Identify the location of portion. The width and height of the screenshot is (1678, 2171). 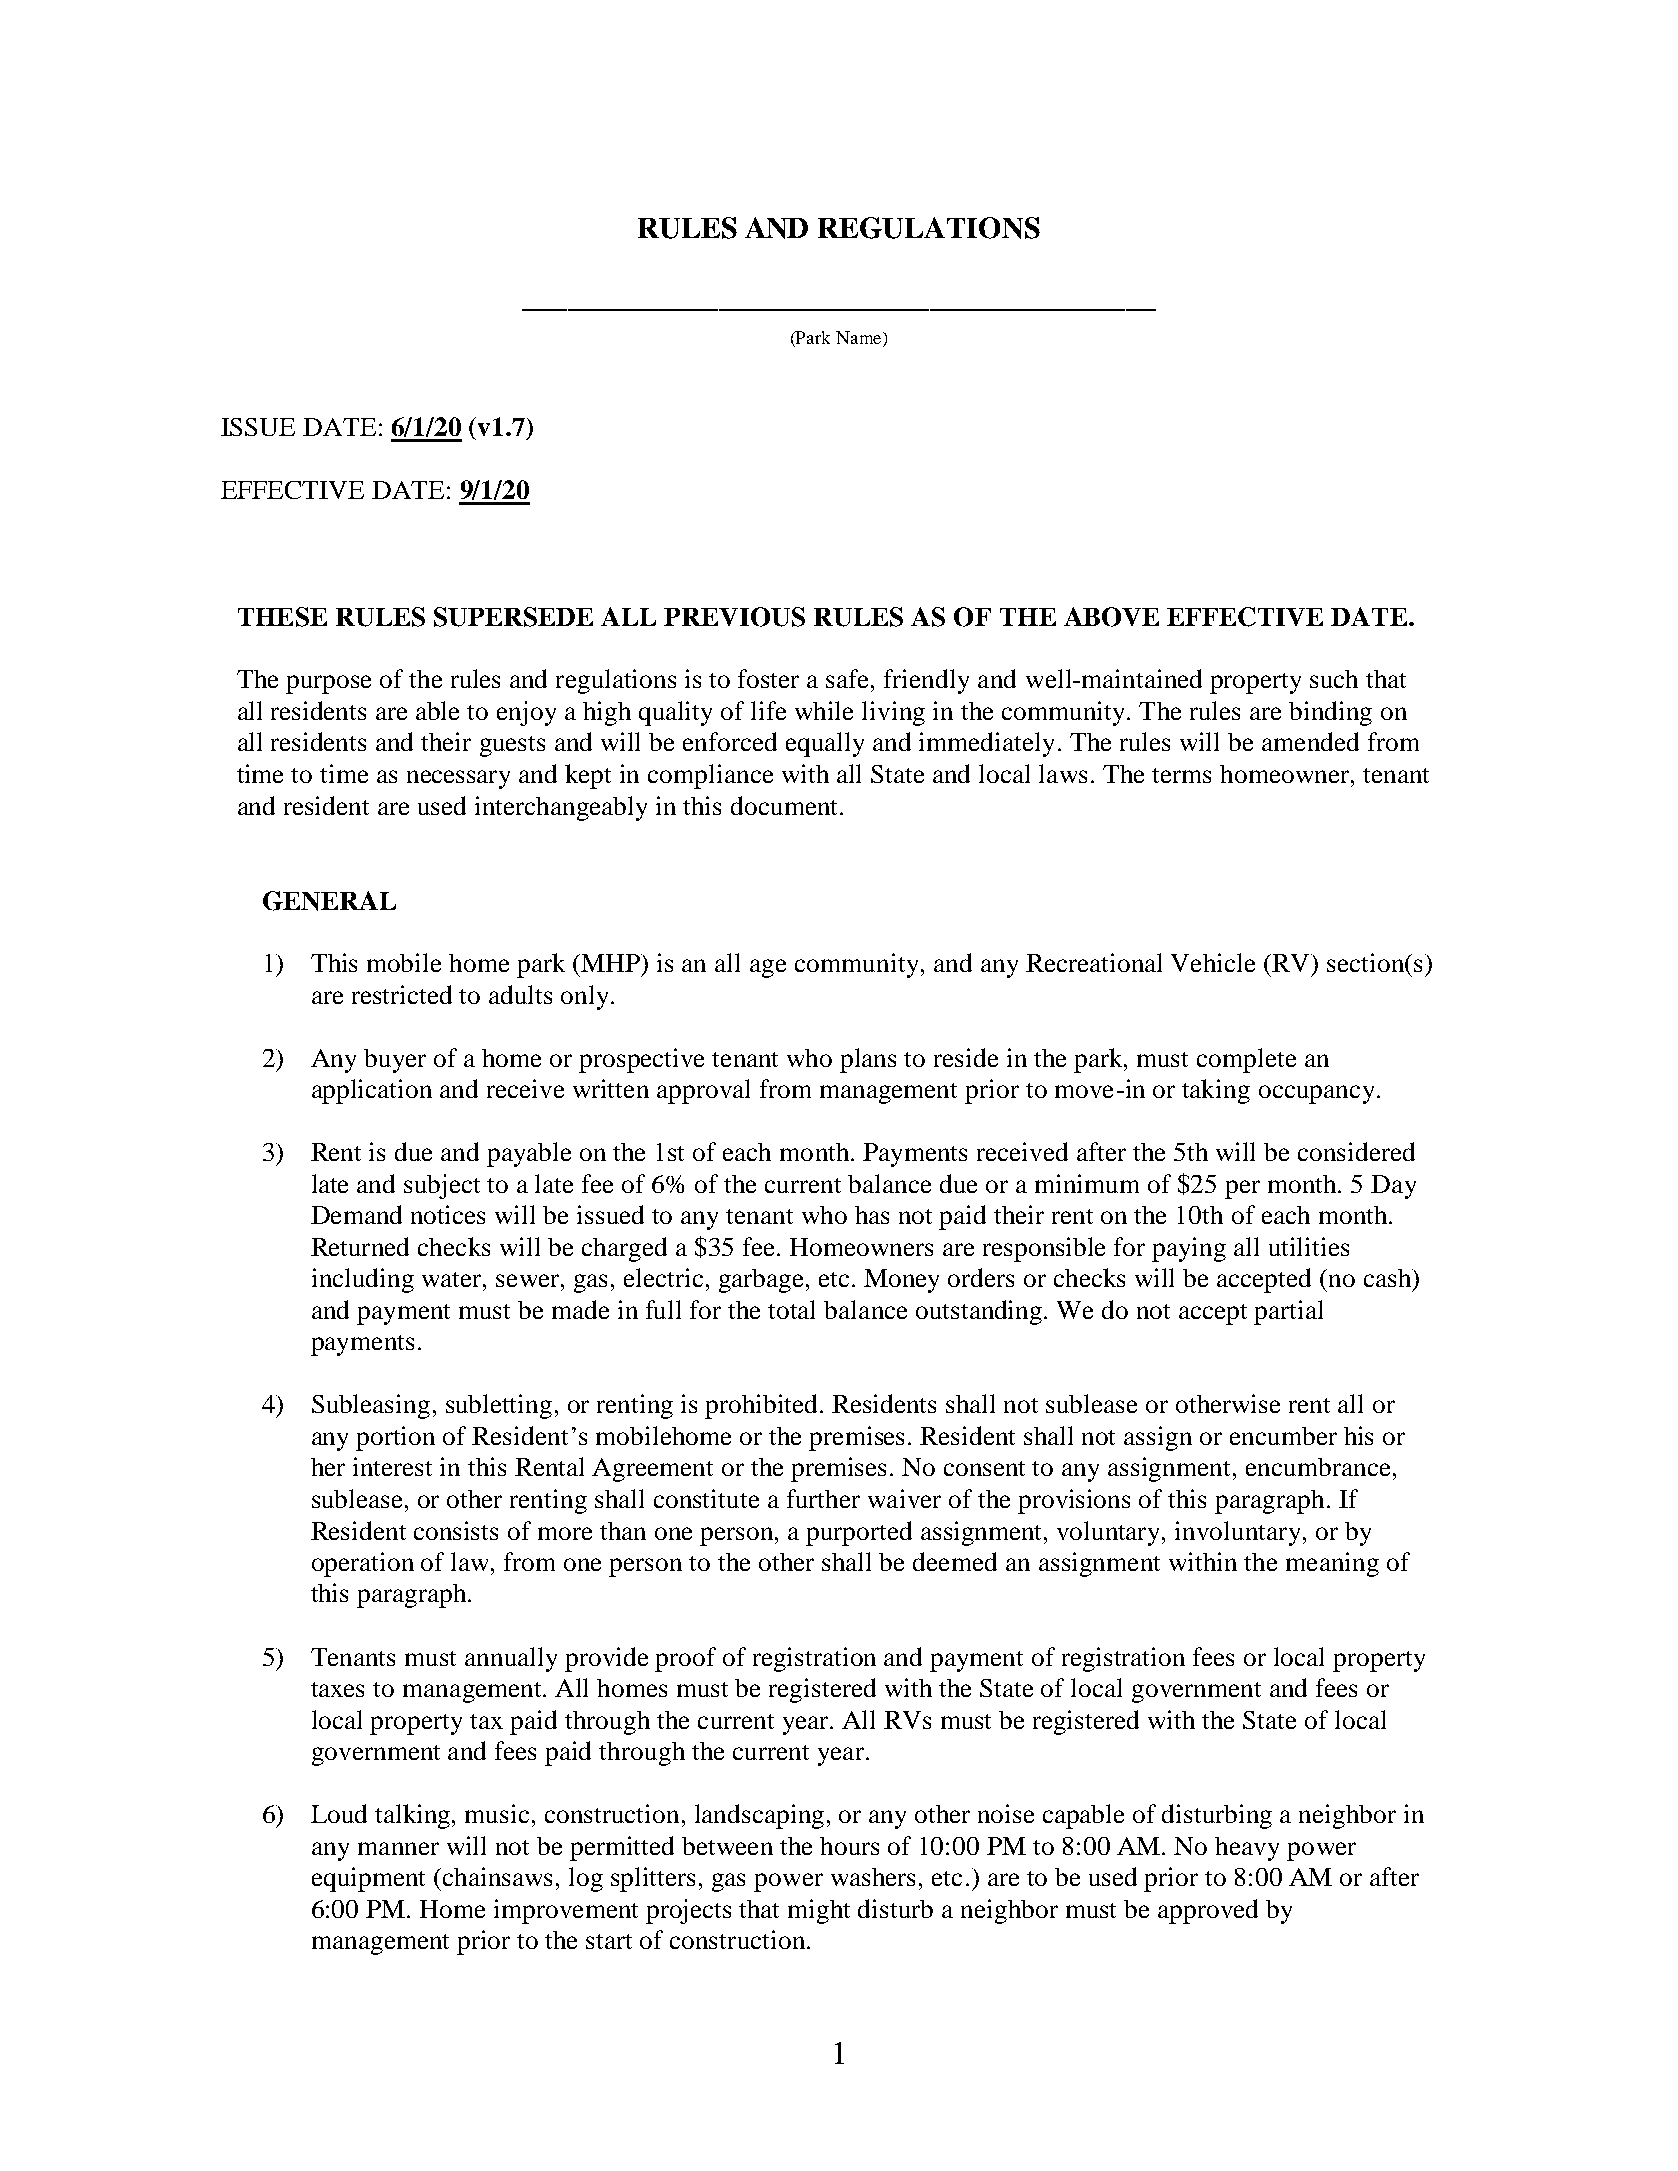
(395, 1438).
